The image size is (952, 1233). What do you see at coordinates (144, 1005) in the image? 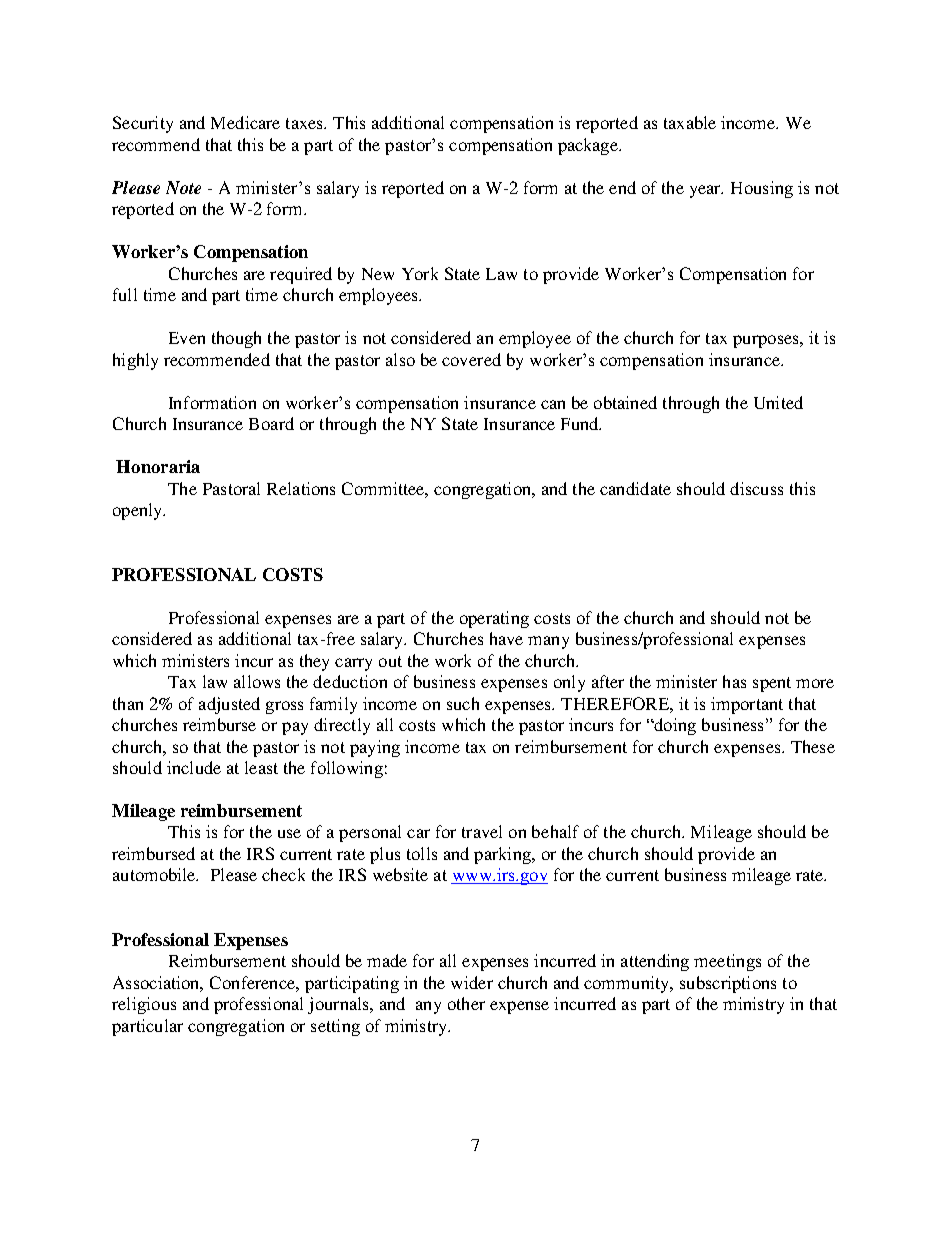
I see `religious` at bounding box center [144, 1005].
